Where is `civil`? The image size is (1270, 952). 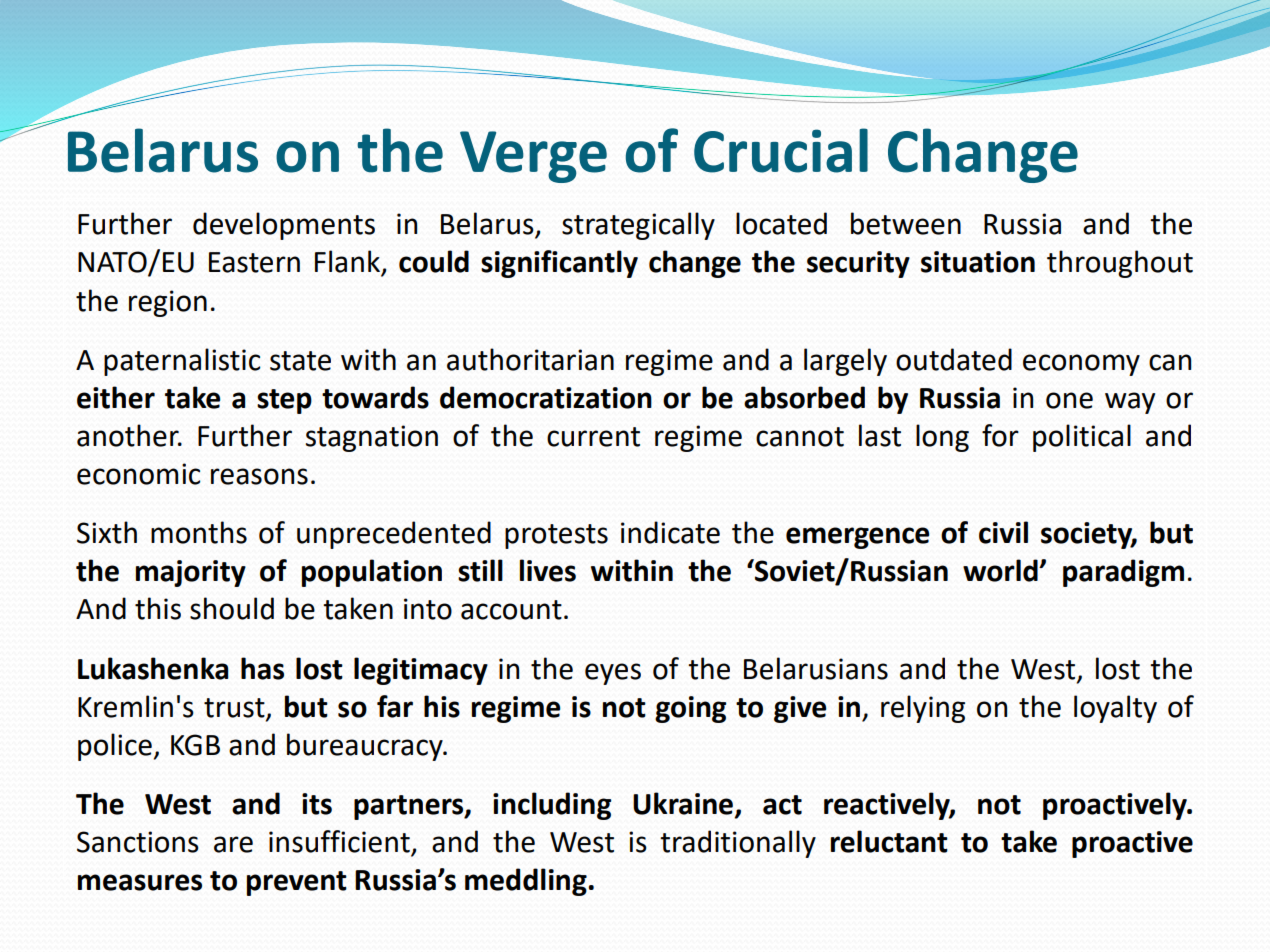 civil is located at coordinates (1003, 532).
